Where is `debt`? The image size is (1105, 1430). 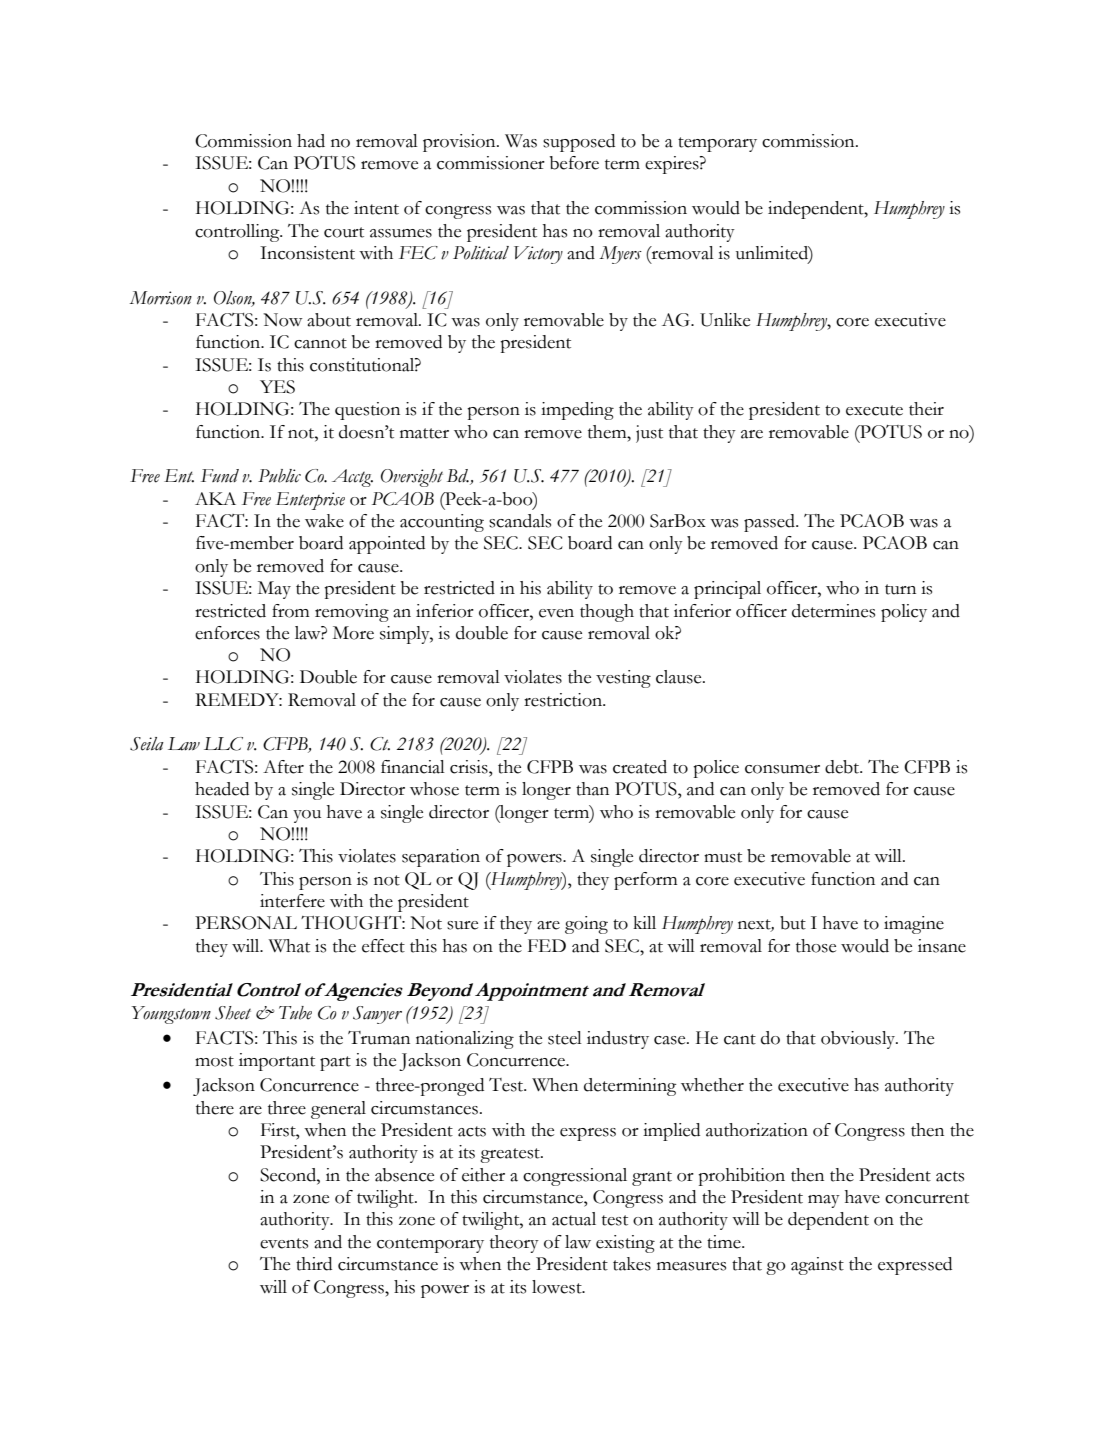 debt is located at coordinates (843, 767).
